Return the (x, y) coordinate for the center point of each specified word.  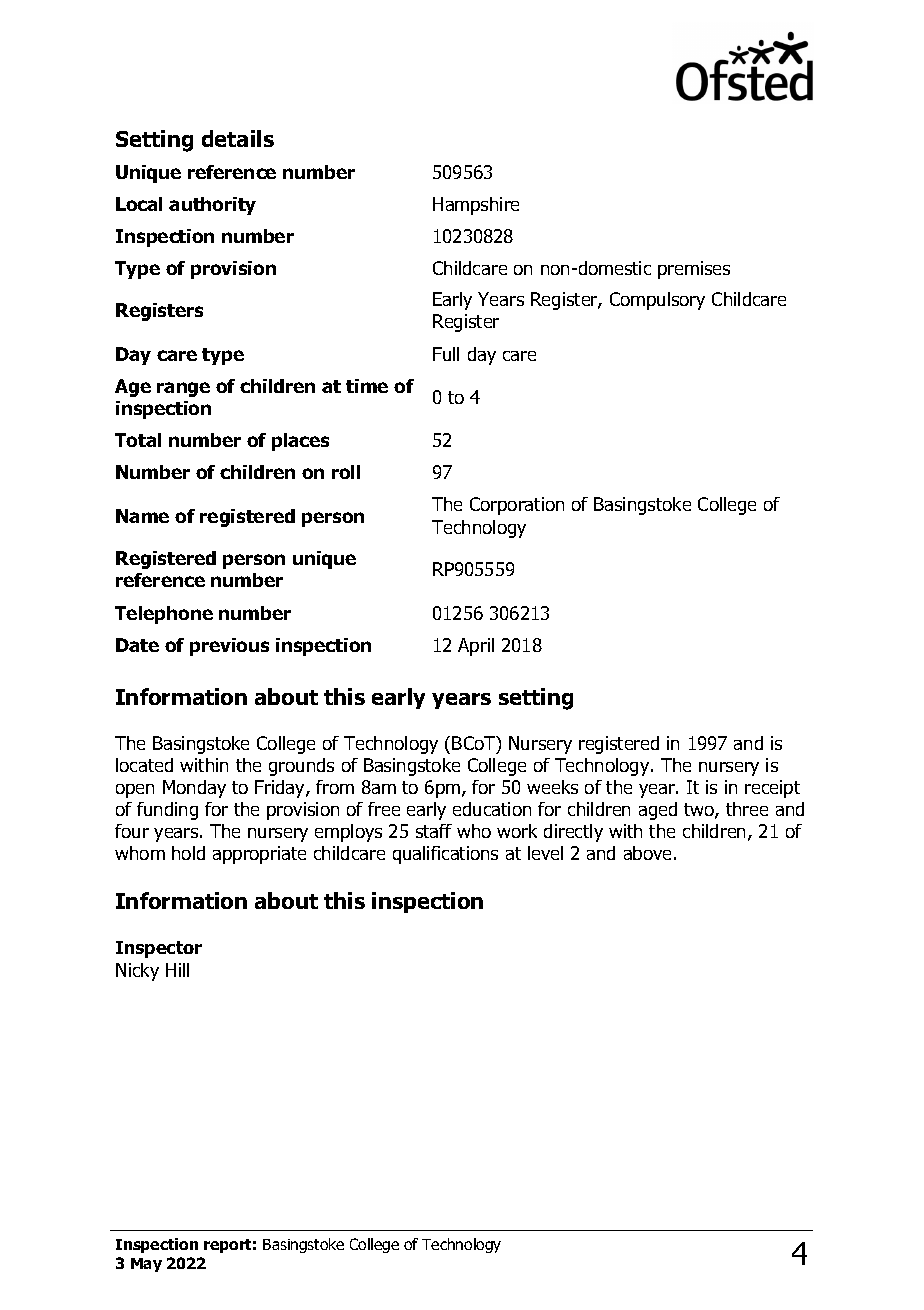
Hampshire (476, 206)
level (545, 853)
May (146, 1265)
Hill (177, 970)
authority (212, 206)
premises (694, 270)
